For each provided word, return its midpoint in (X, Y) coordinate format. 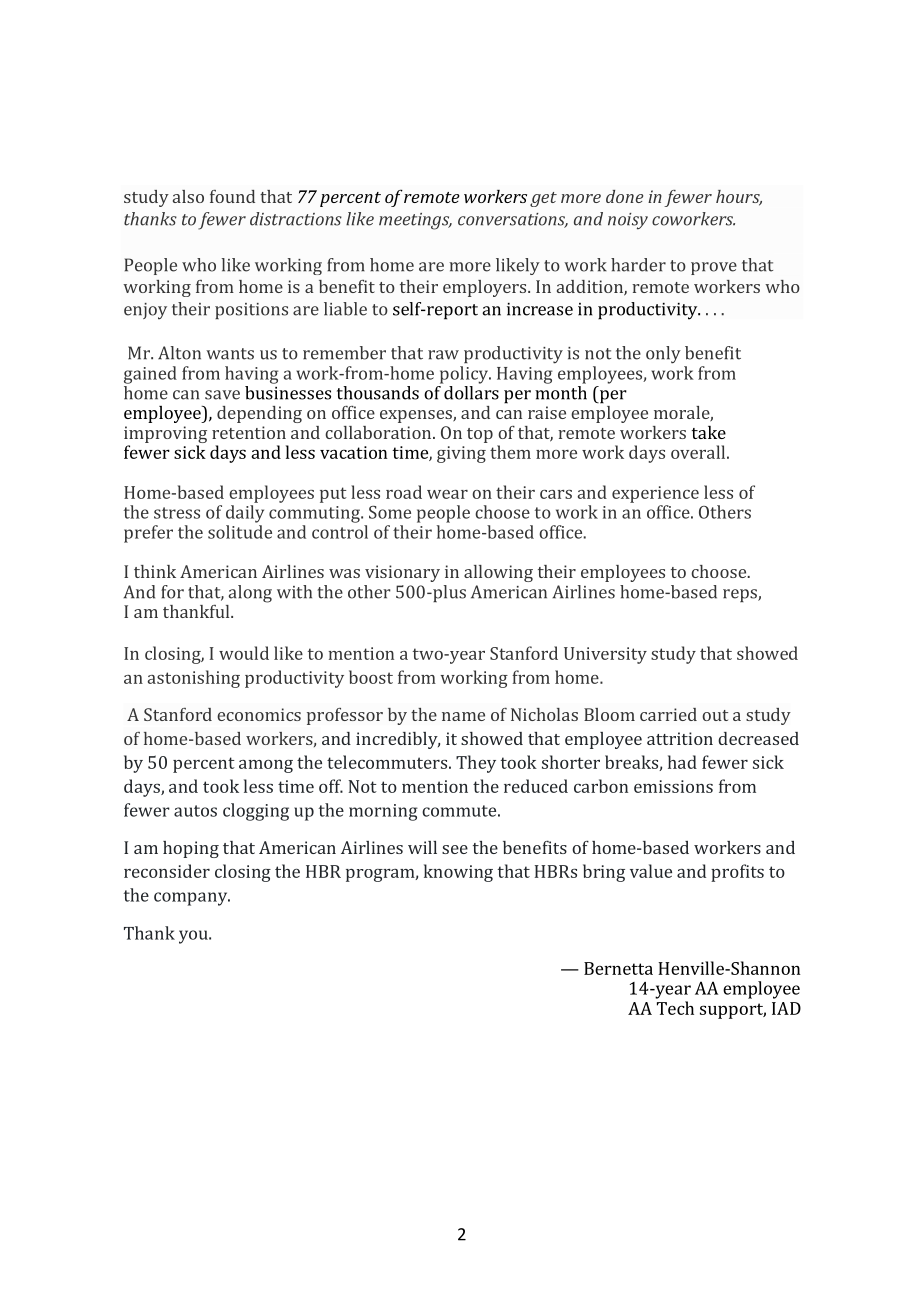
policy (465, 375)
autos (195, 811)
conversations (513, 220)
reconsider (167, 871)
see (455, 849)
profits (737, 873)
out (715, 715)
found (232, 196)
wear (447, 494)
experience (655, 494)
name (463, 716)
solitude (240, 532)
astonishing (194, 679)
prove (714, 268)
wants (230, 354)
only (663, 355)
